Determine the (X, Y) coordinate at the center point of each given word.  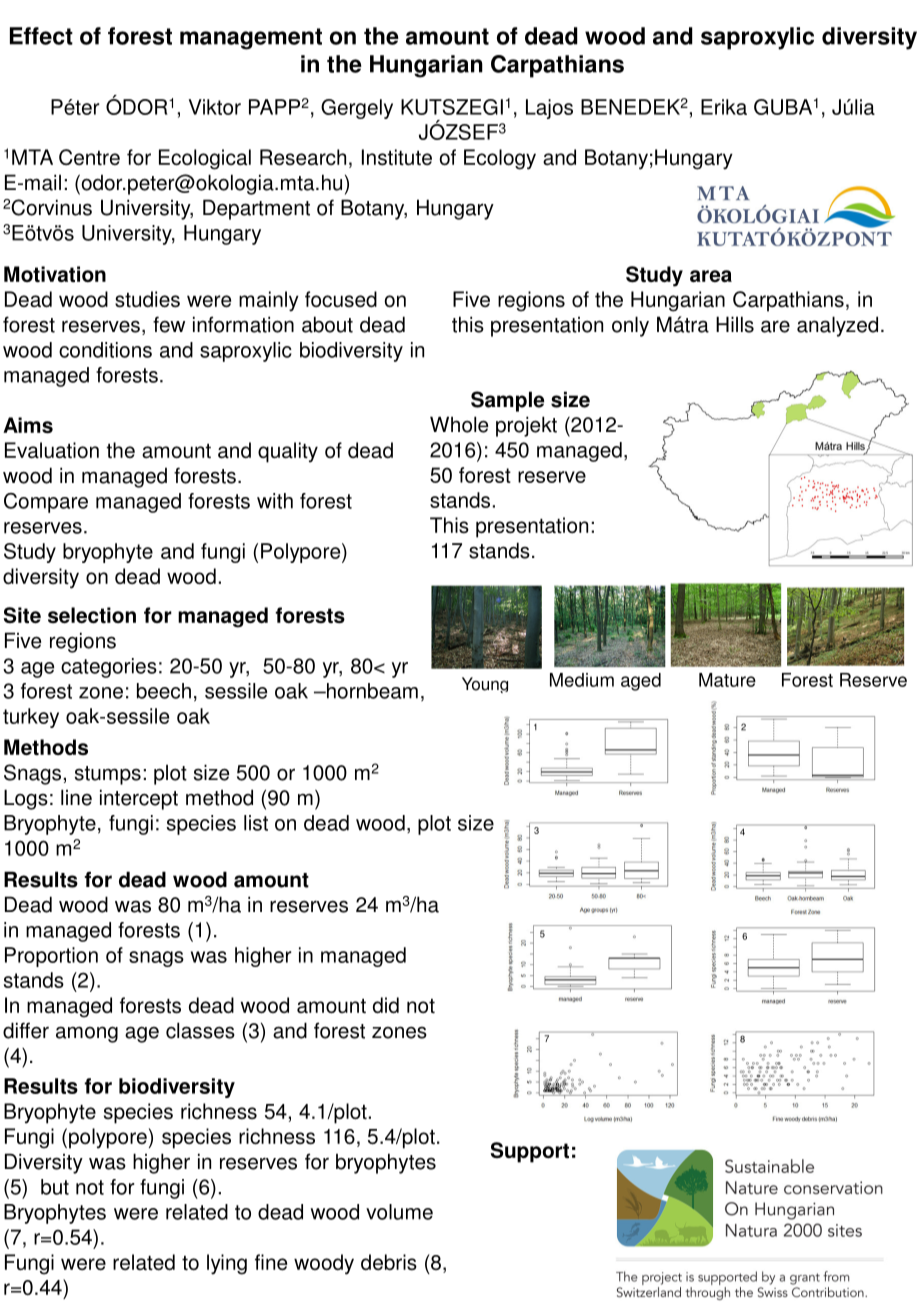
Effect (41, 36)
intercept (139, 799)
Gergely (357, 109)
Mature (727, 680)
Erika (724, 107)
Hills (735, 324)
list (256, 823)
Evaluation (52, 450)
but (55, 1187)
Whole (459, 424)
